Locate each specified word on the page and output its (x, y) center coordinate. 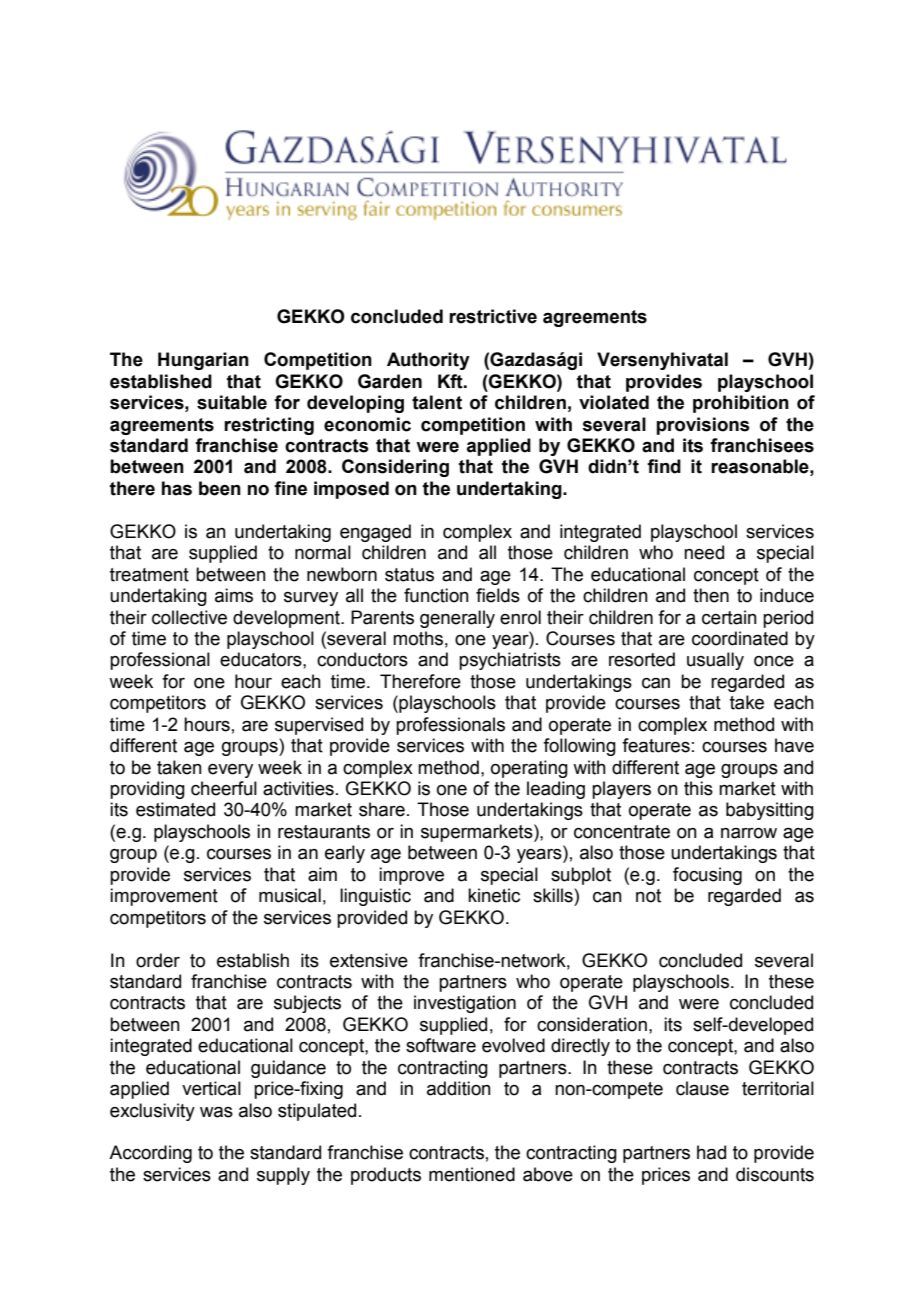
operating (529, 769)
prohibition (741, 404)
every (230, 771)
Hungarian (203, 361)
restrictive (493, 316)
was (216, 1112)
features (656, 745)
